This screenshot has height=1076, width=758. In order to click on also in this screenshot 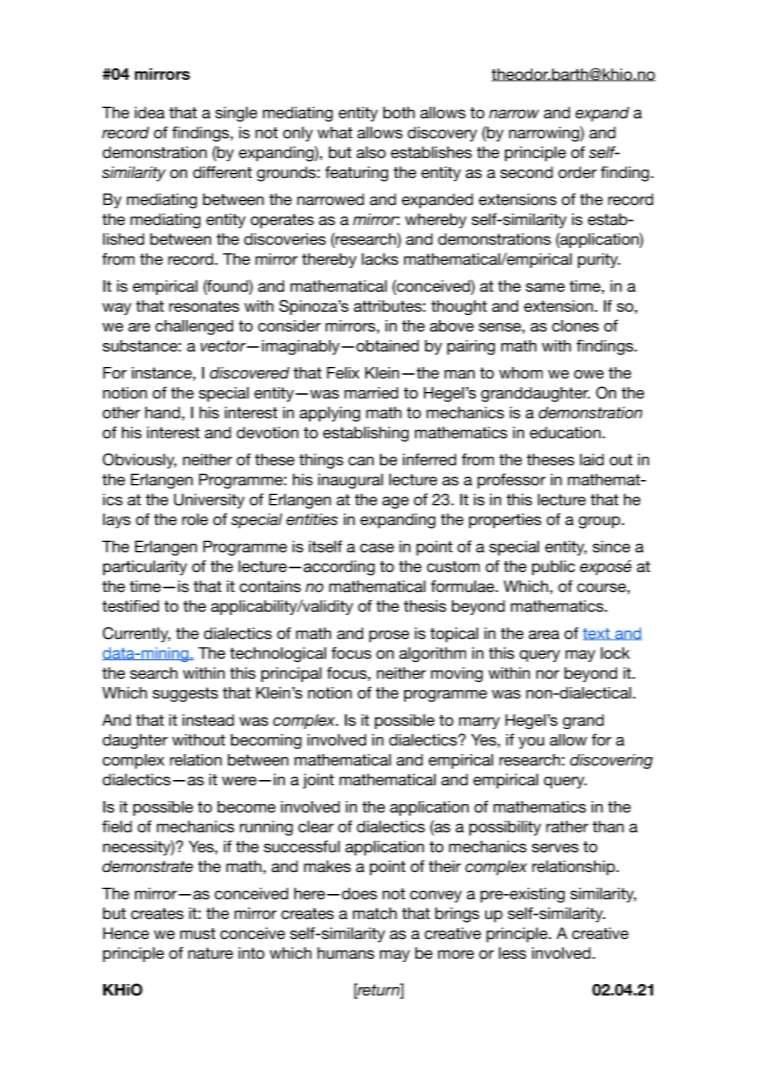, I will do `click(371, 152)`.
